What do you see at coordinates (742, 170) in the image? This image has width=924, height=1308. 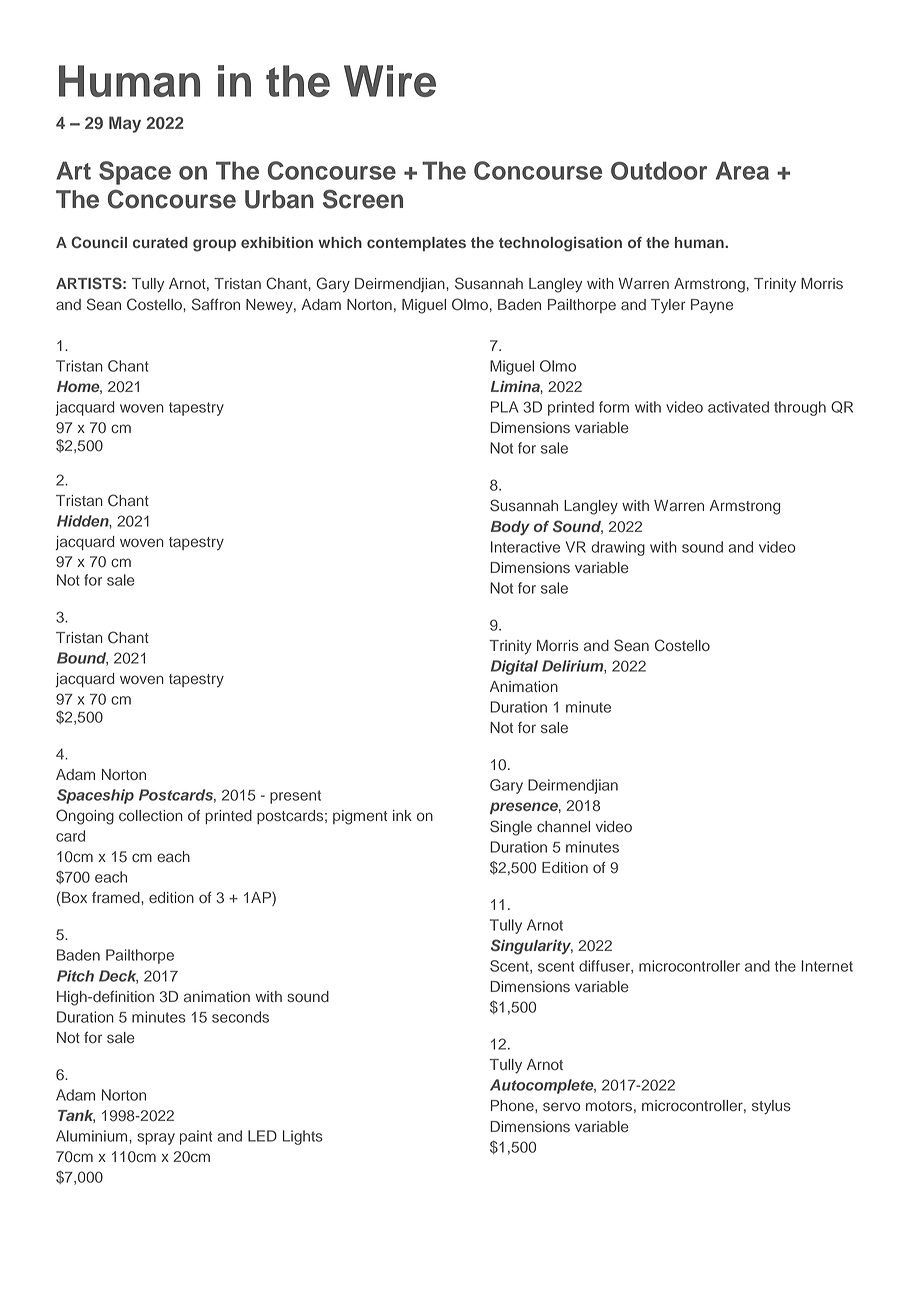 I see `Area` at bounding box center [742, 170].
